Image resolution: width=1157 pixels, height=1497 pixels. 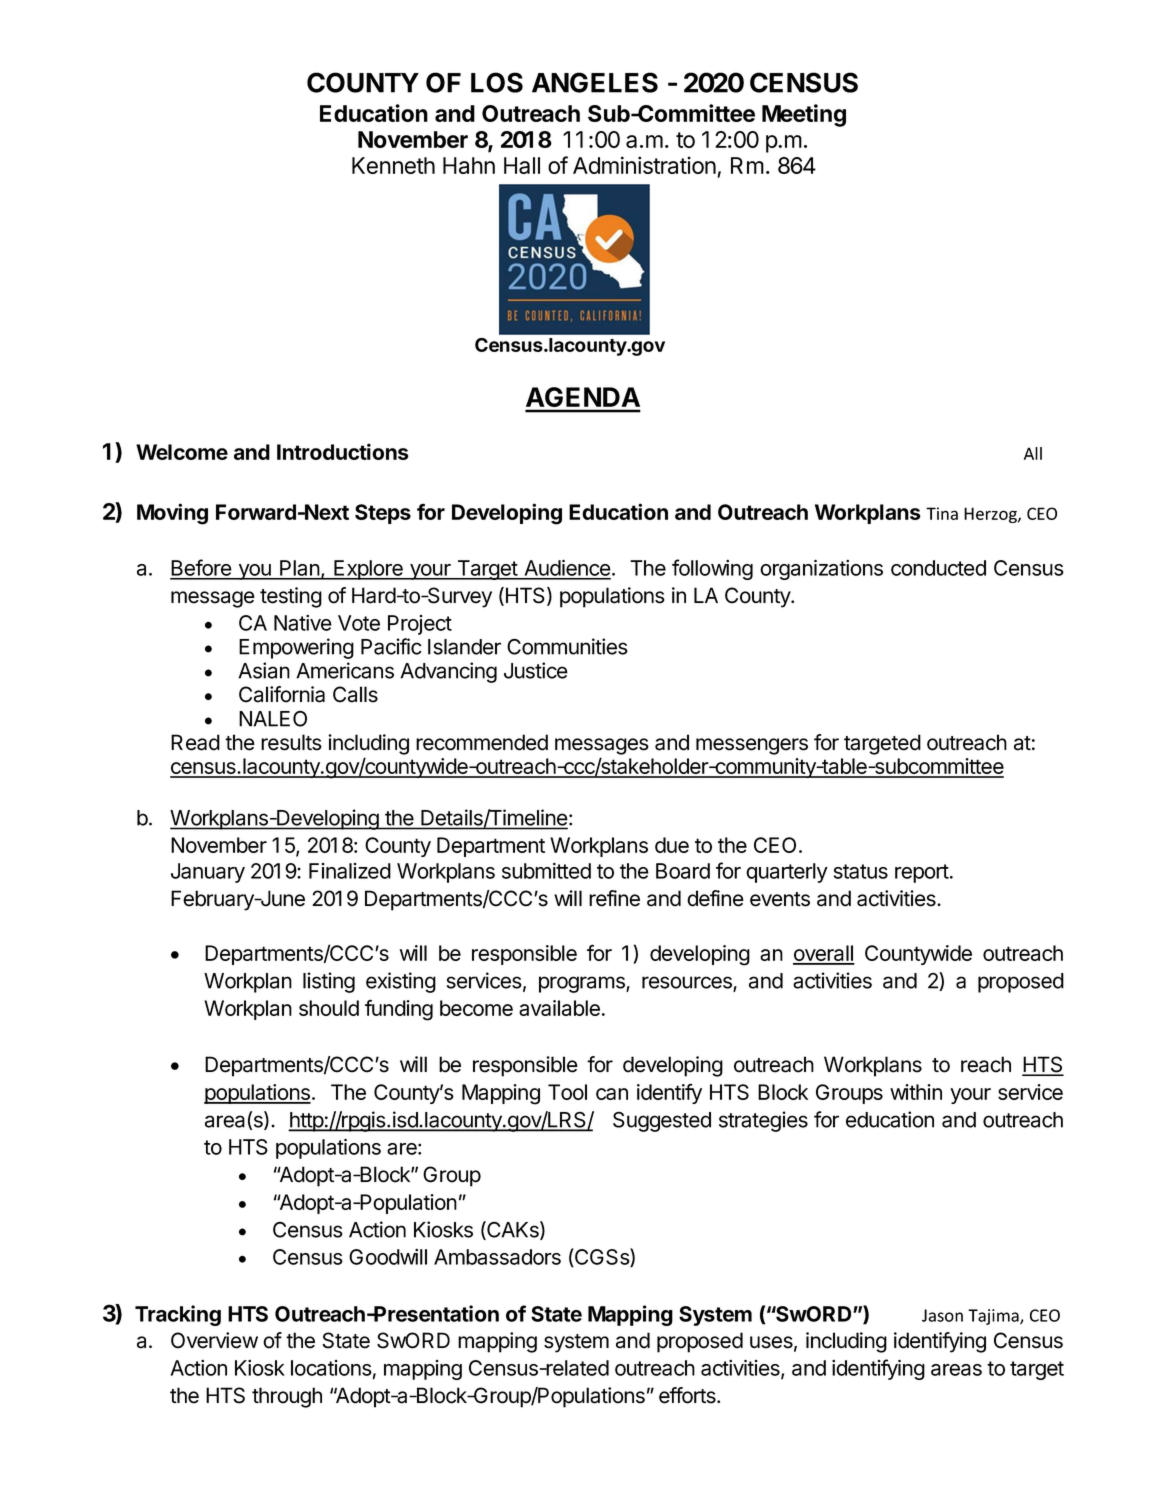 What do you see at coordinates (804, 115) in the screenshot?
I see `Meeting` at bounding box center [804, 115].
